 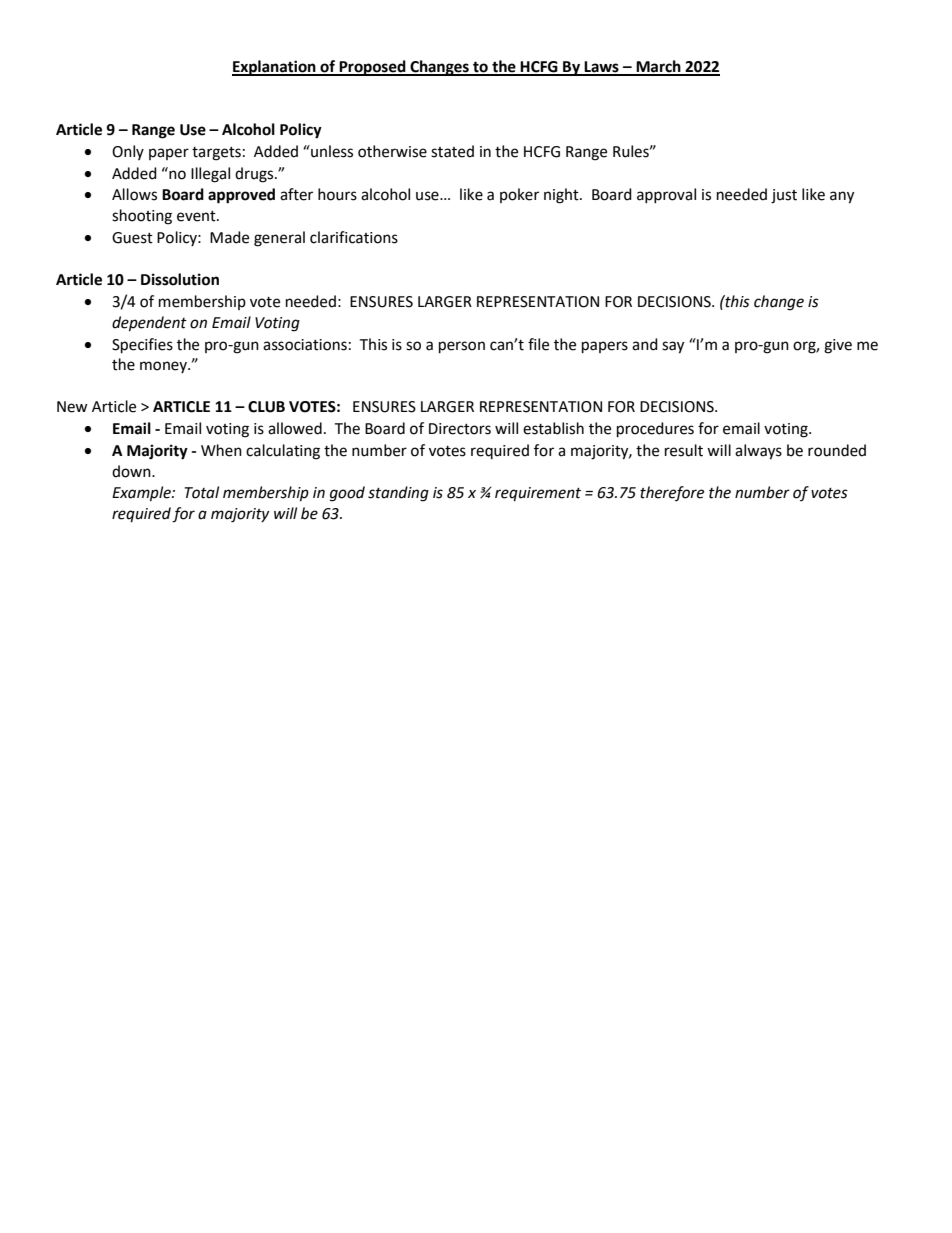 I want to click on Proposed, so click(x=373, y=68).
